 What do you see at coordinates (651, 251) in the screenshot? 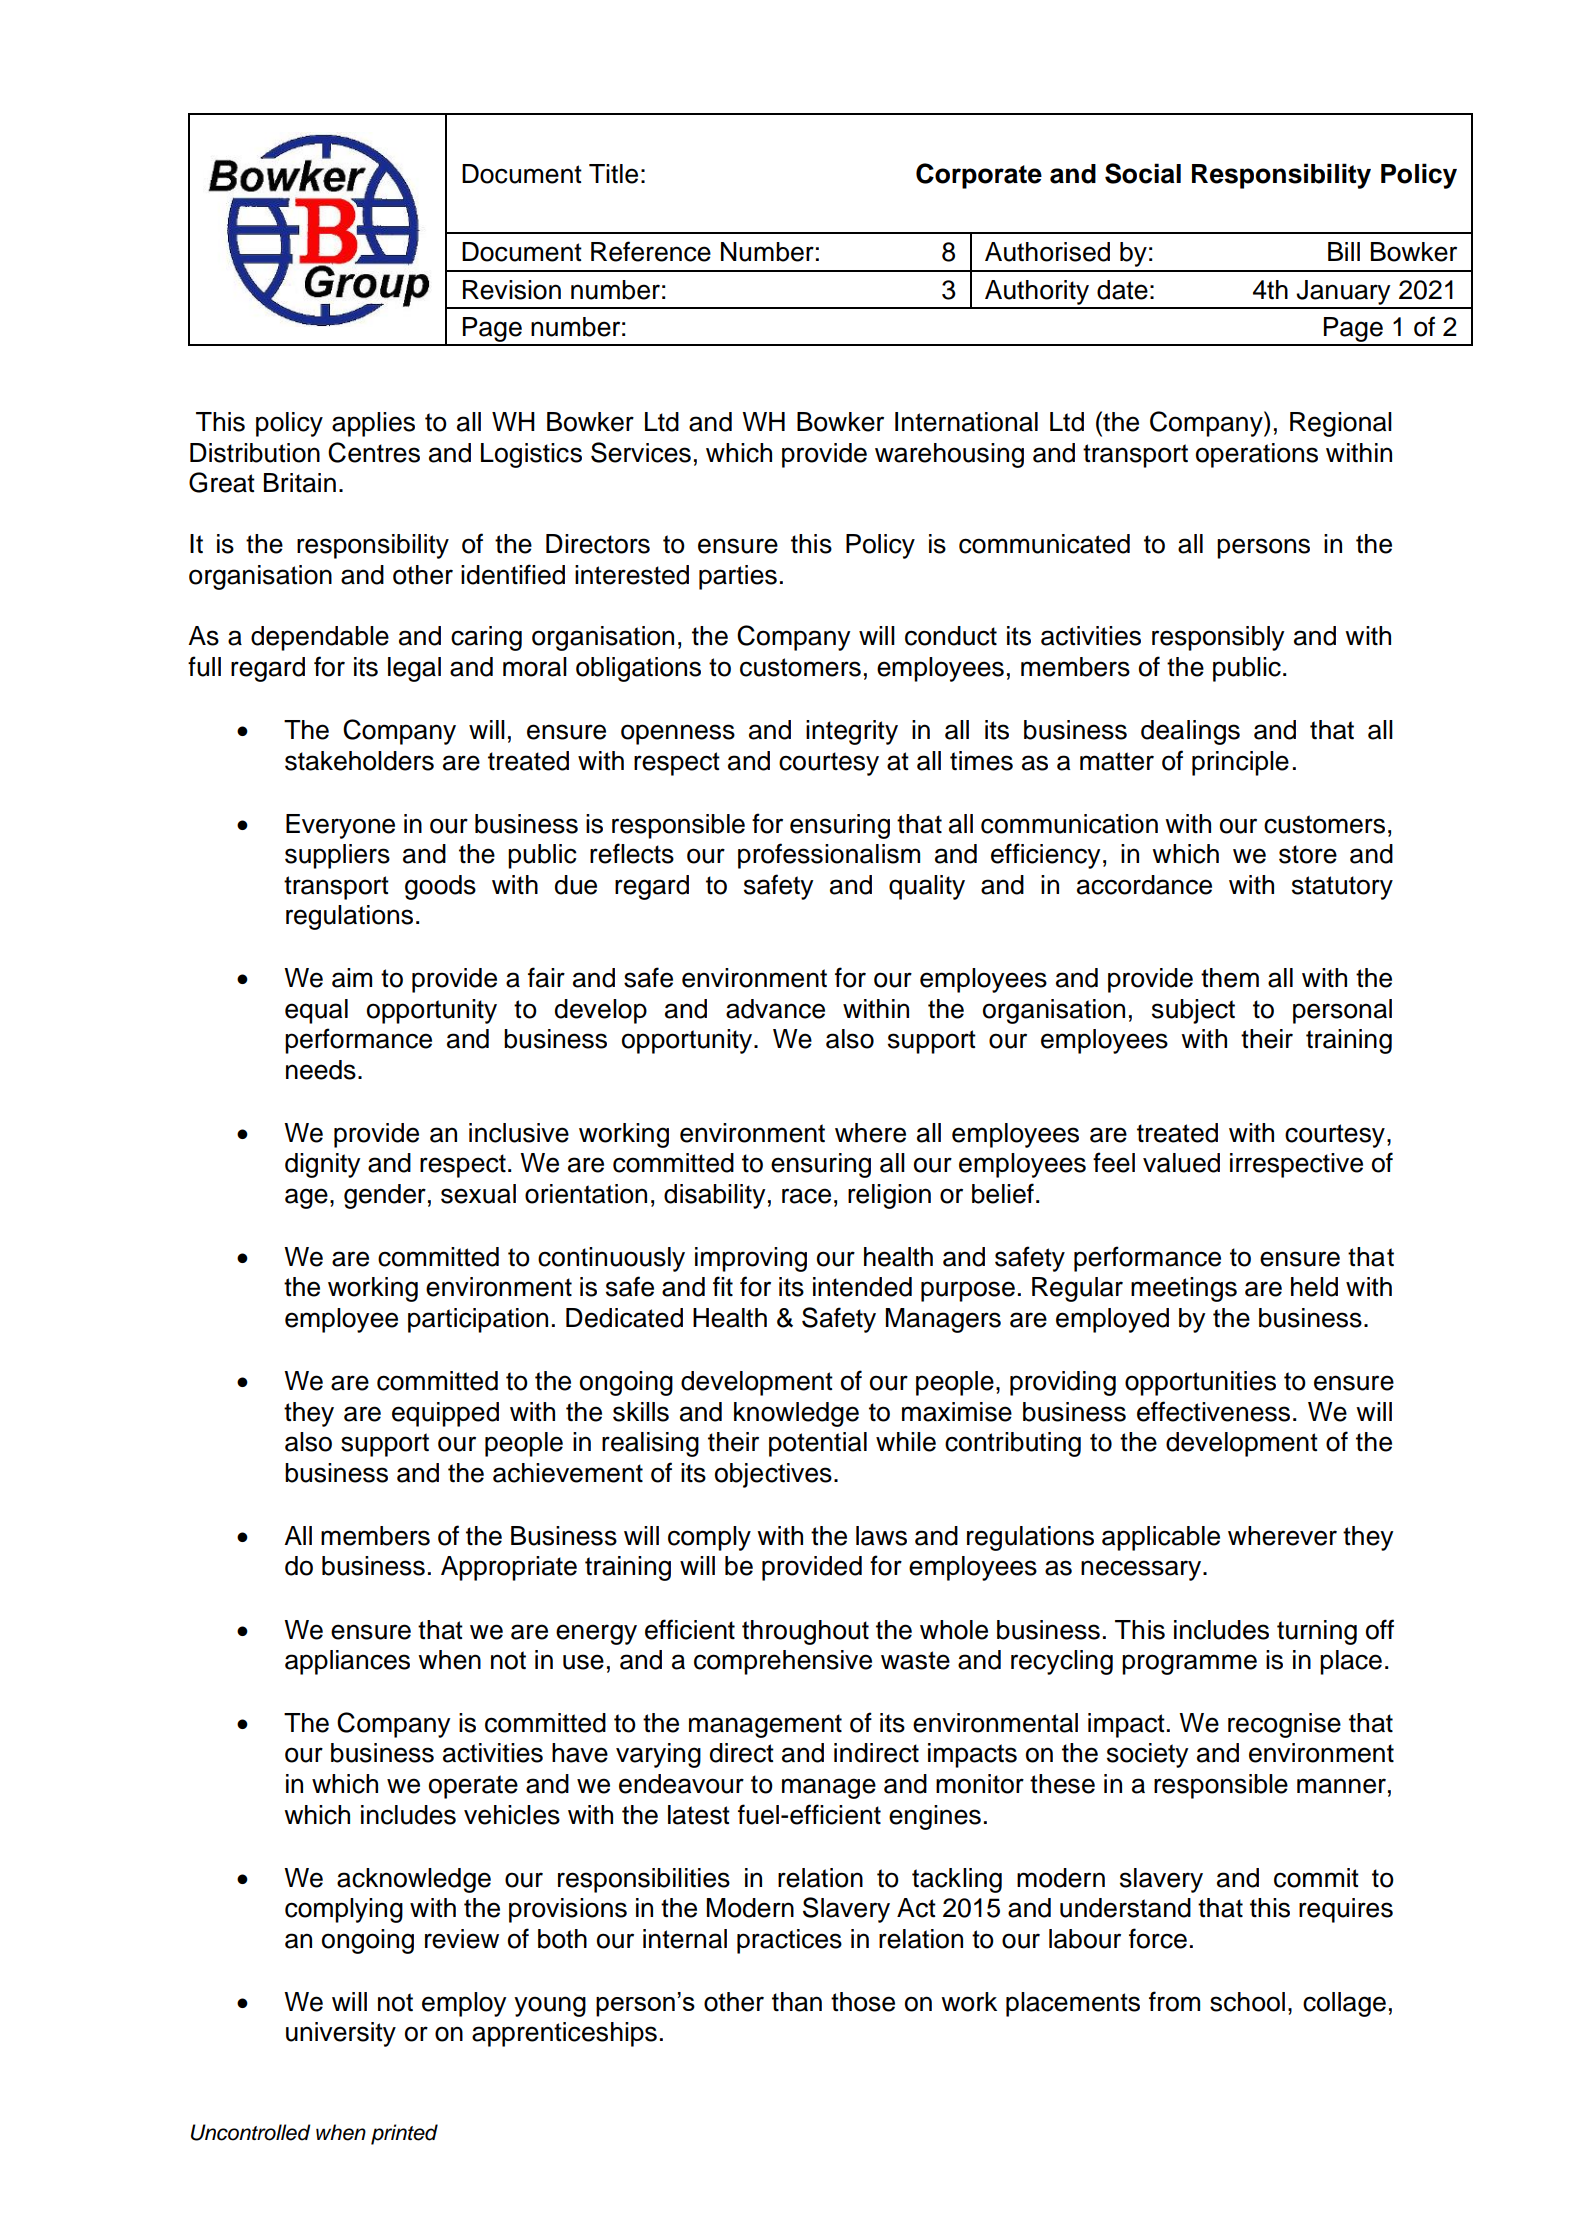
I see `Reference` at bounding box center [651, 251].
